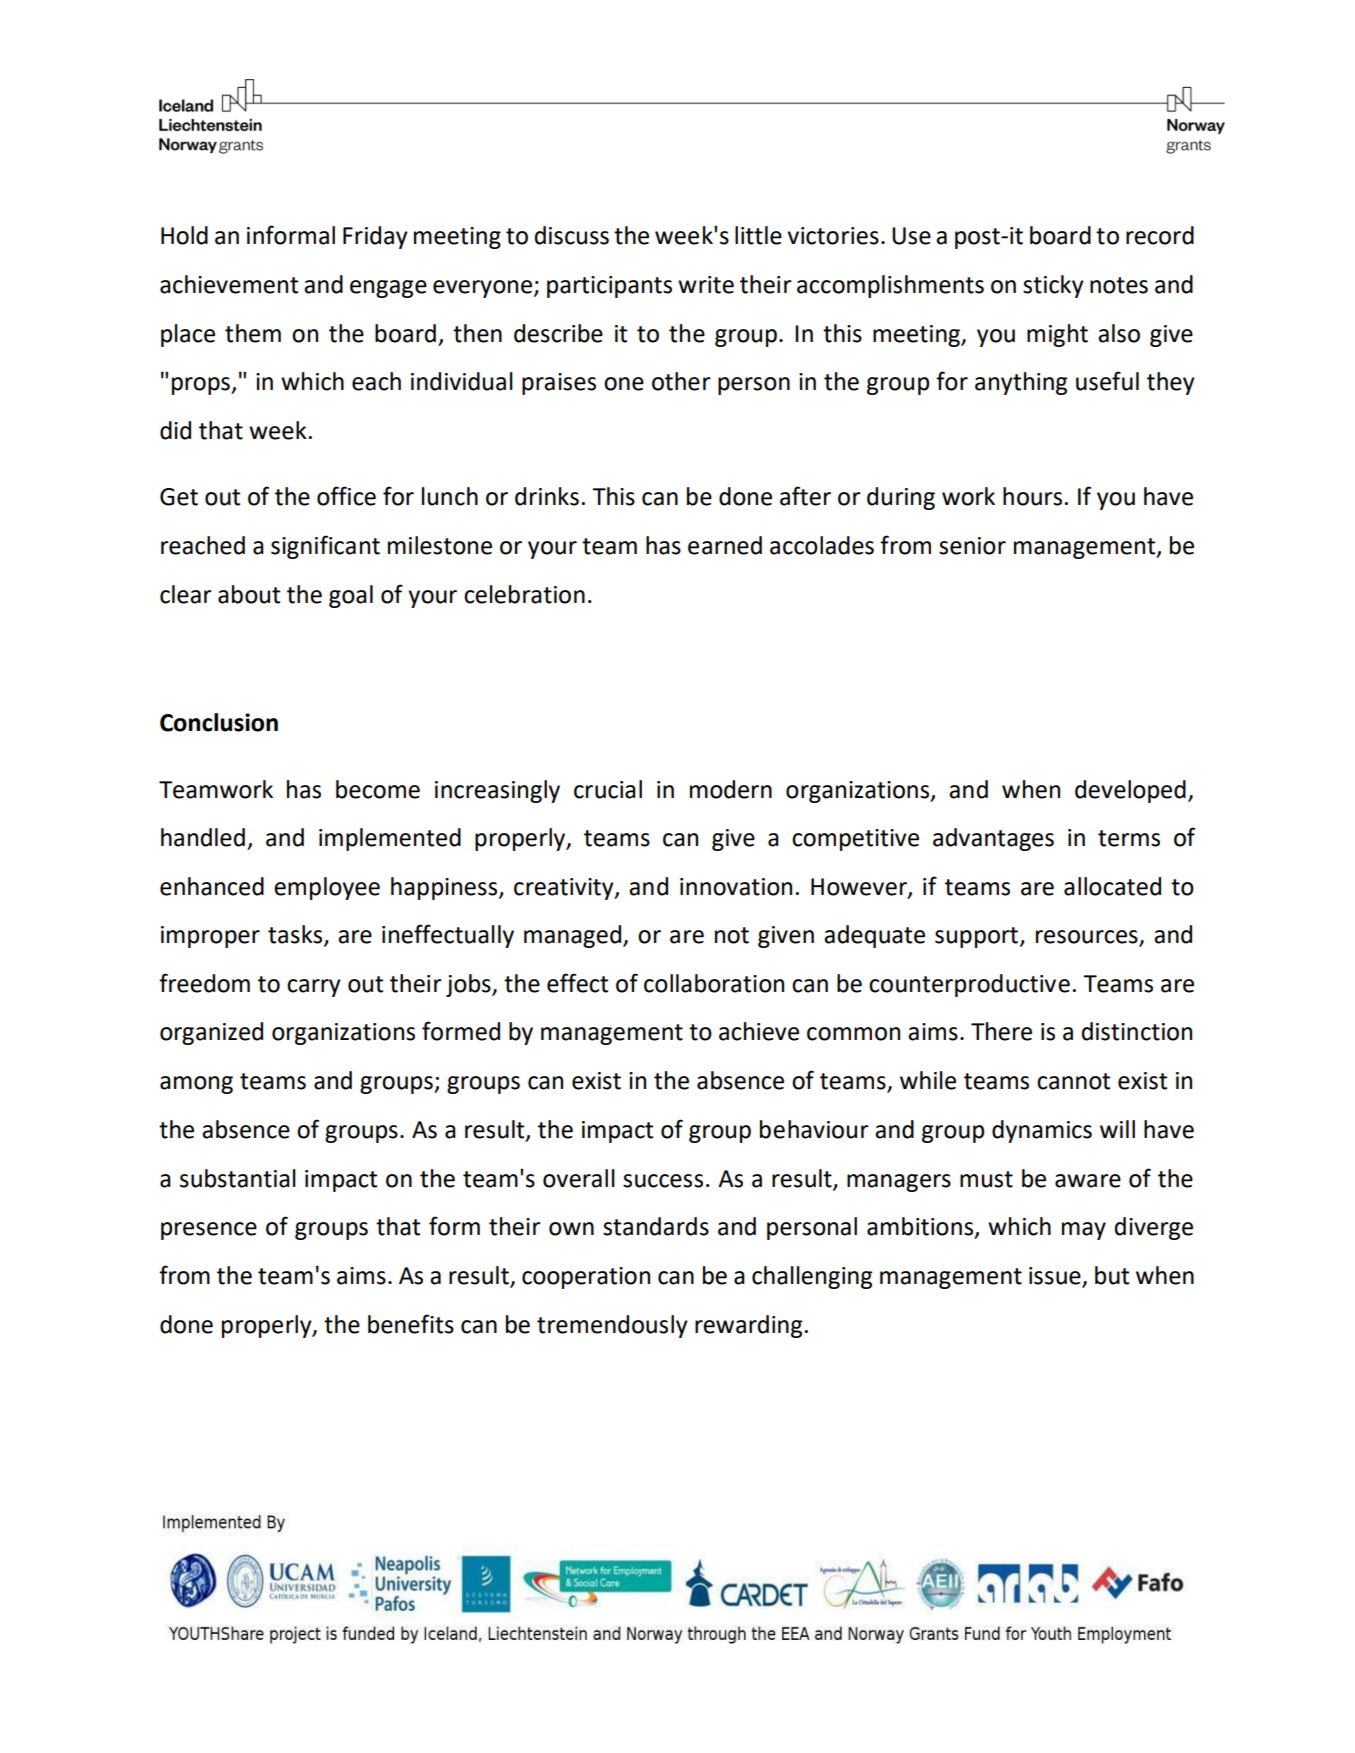 This screenshot has width=1355, height=1753. What do you see at coordinates (378, 789) in the screenshot?
I see `become` at bounding box center [378, 789].
